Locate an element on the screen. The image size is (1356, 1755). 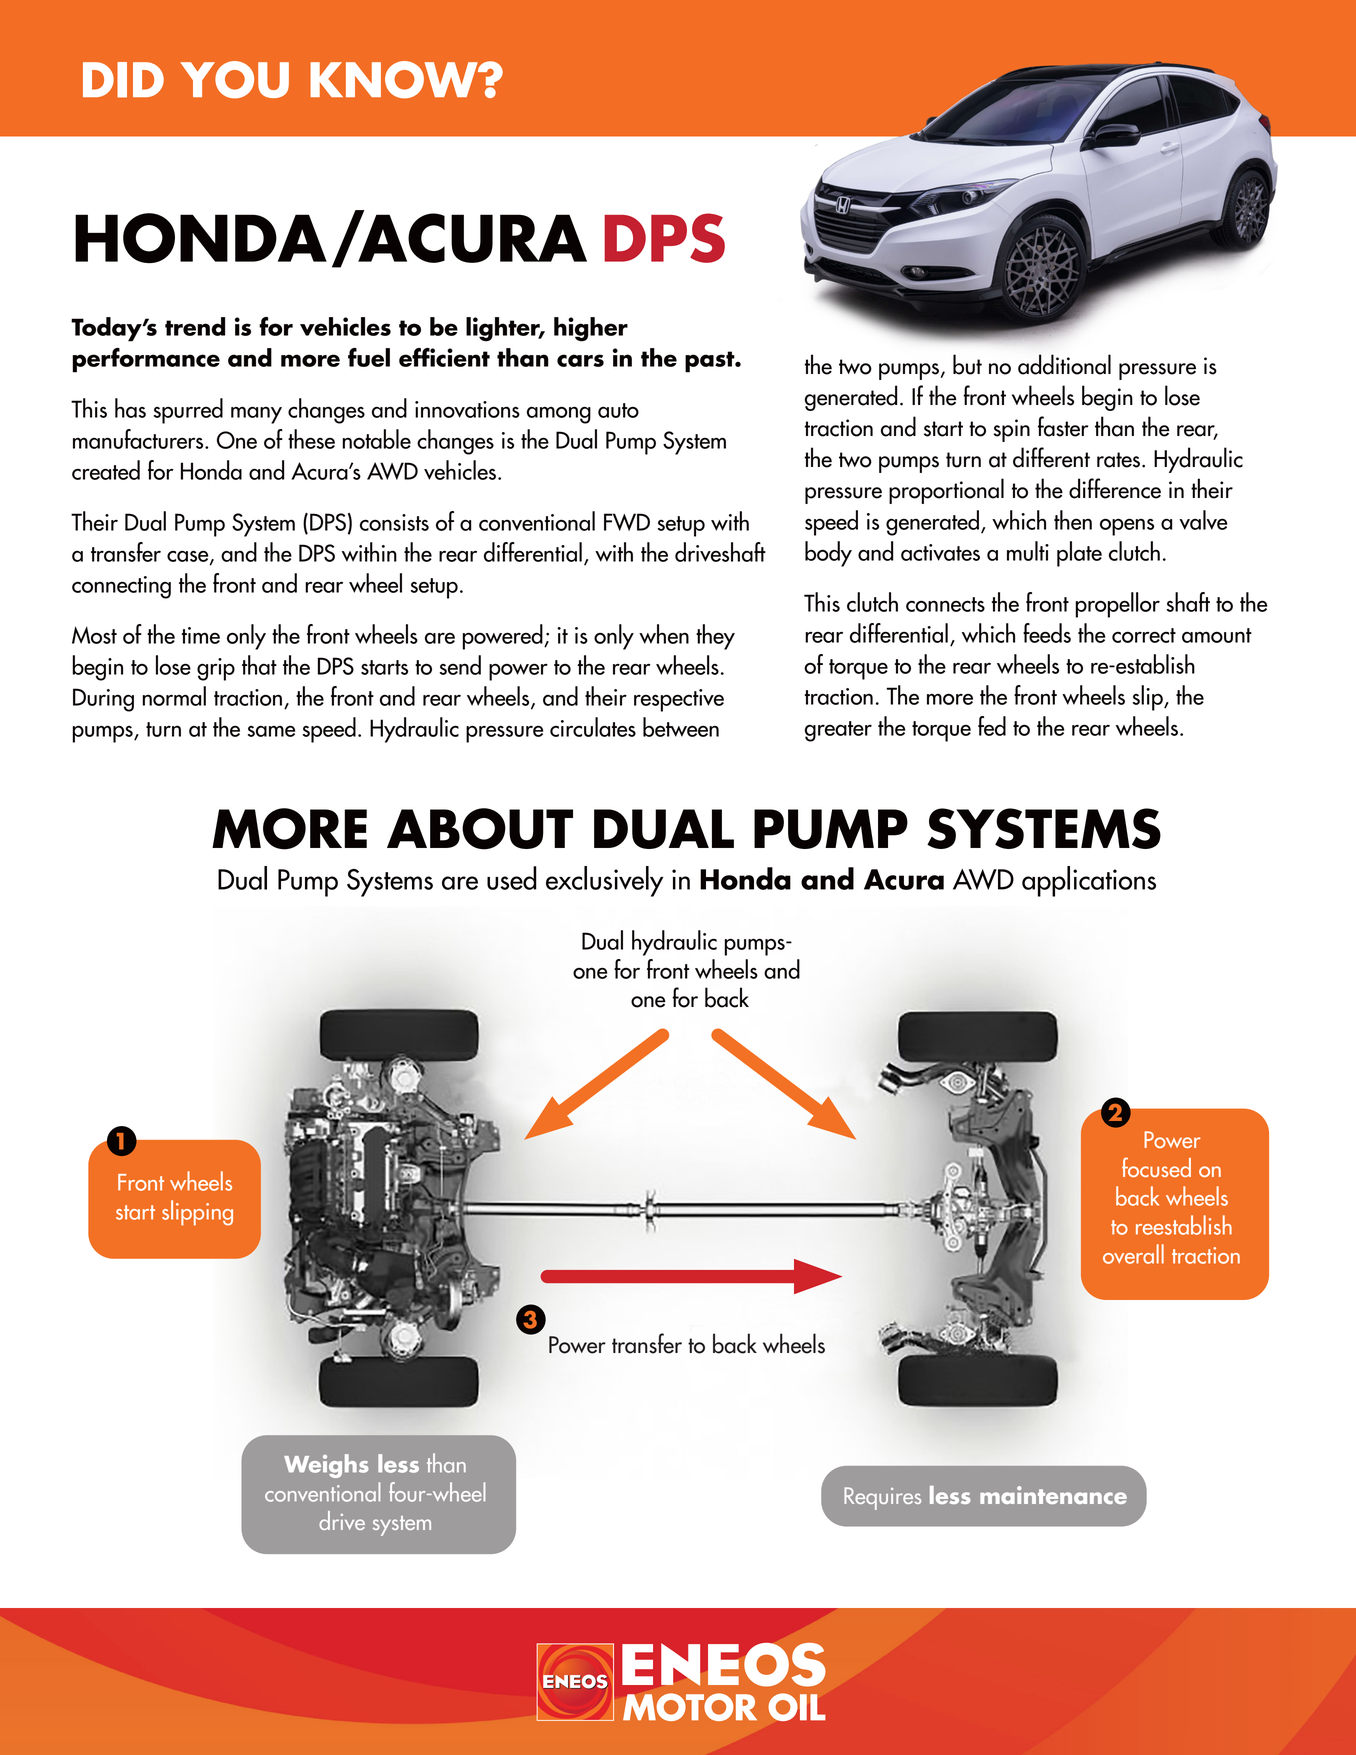
between is located at coordinates (681, 727).
